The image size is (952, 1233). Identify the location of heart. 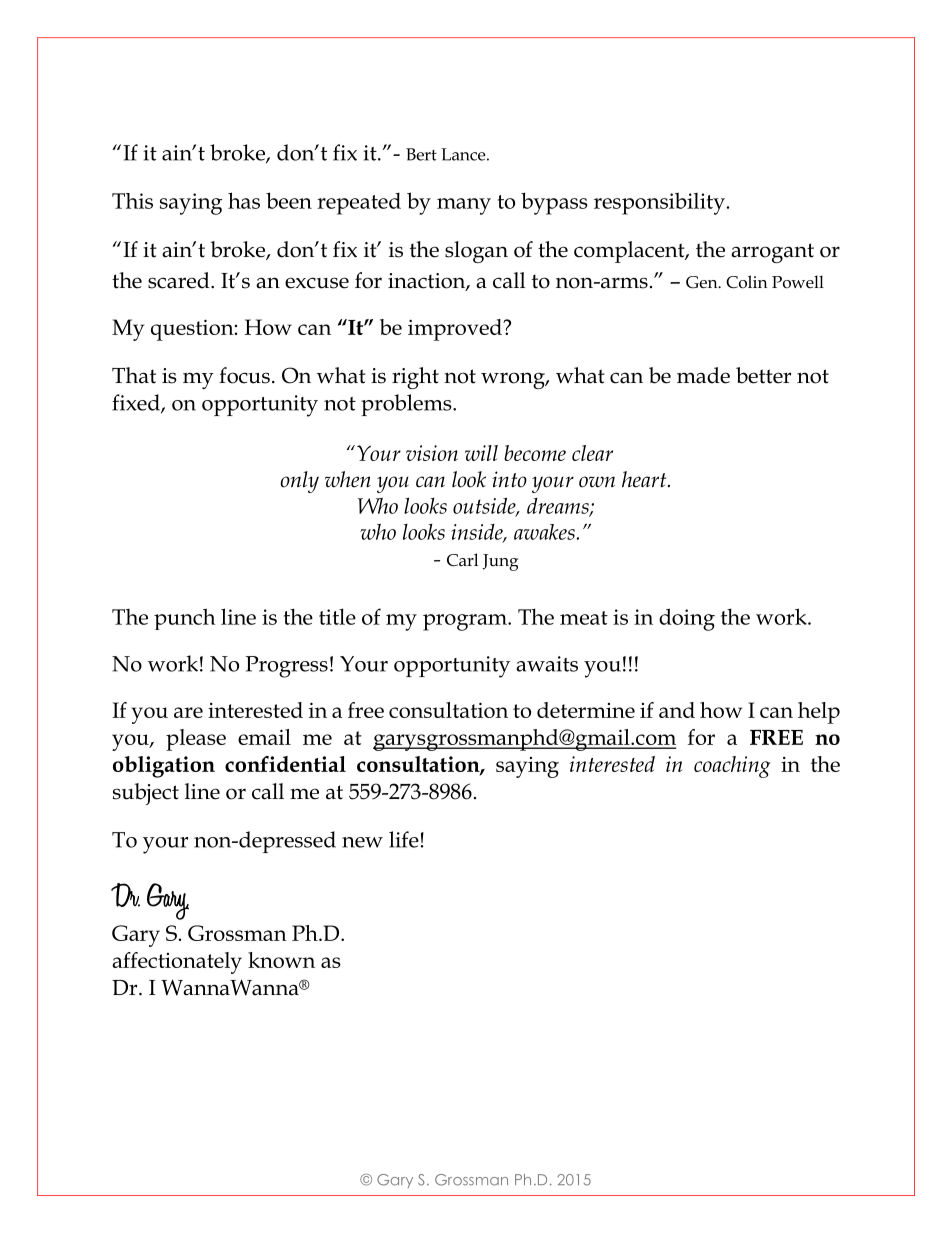
(645, 479).
